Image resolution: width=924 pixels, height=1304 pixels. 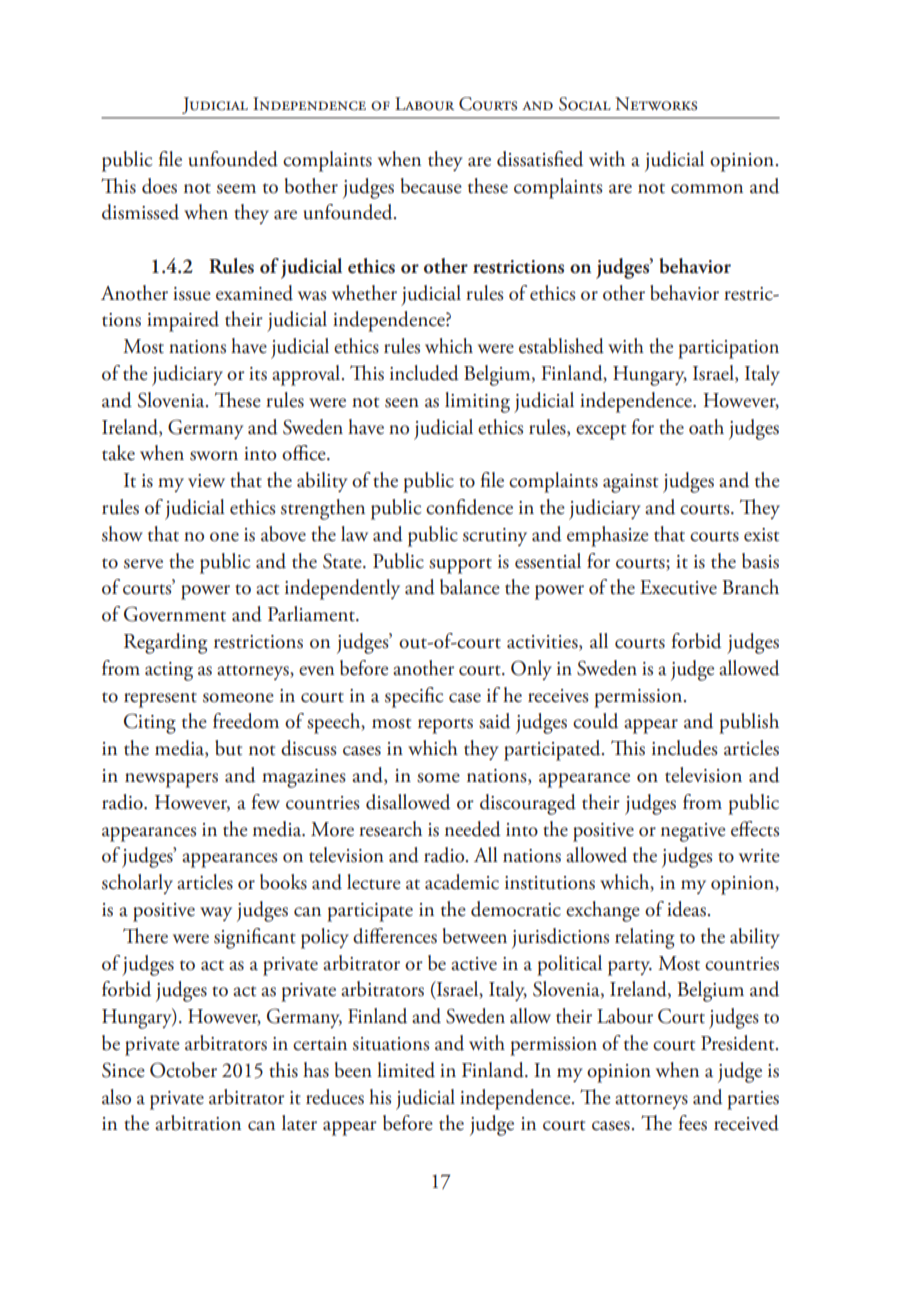 What do you see at coordinates (159, 186) in the screenshot?
I see `does` at bounding box center [159, 186].
